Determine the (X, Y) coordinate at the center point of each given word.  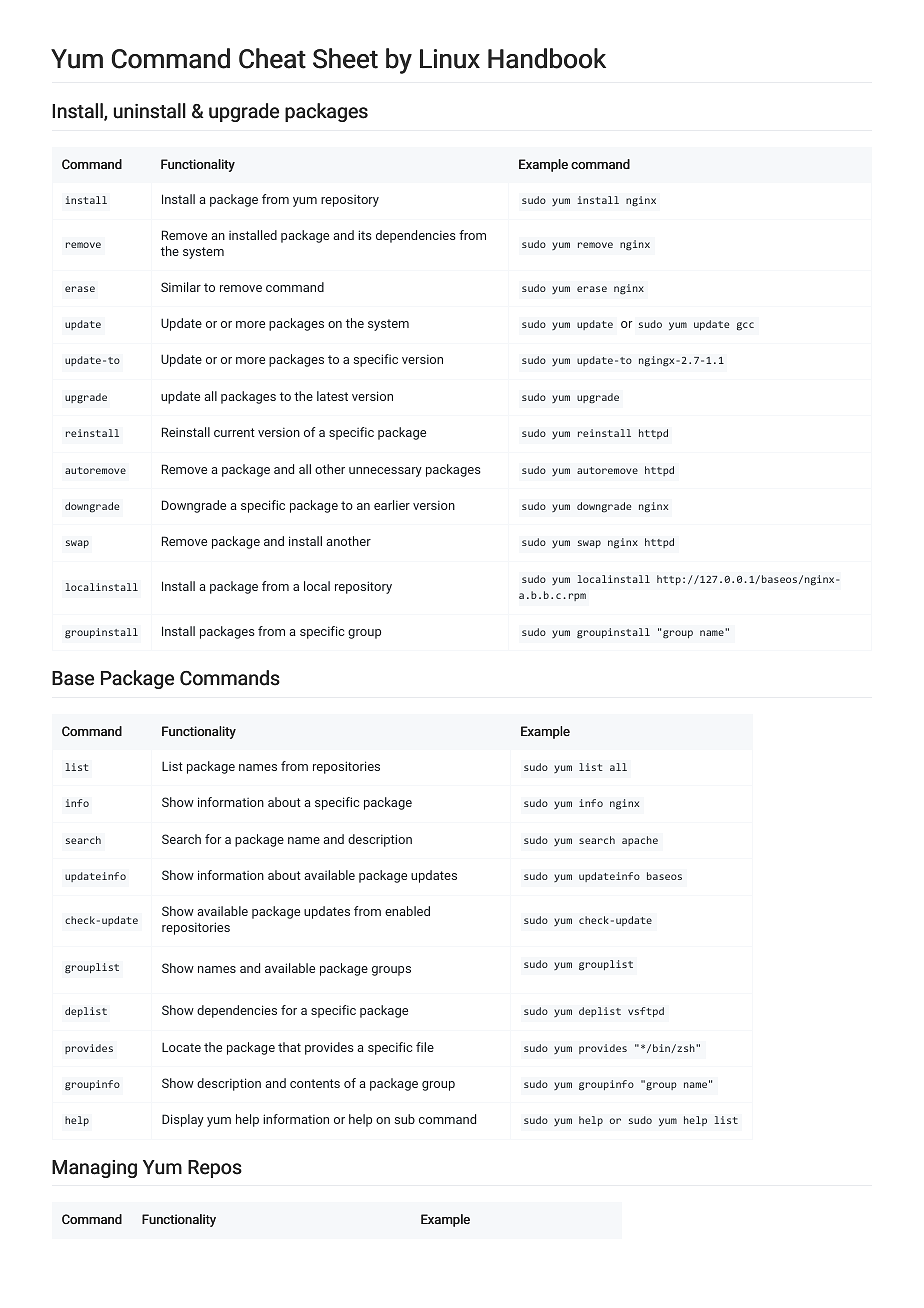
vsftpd (646, 1012)
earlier (392, 505)
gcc (745, 326)
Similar (181, 287)
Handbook (547, 58)
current (234, 432)
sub (404, 1119)
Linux (450, 59)
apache (640, 841)
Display (183, 1120)
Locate (181, 1047)
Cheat (272, 58)
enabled (407, 911)
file (425, 1047)
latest (332, 396)
